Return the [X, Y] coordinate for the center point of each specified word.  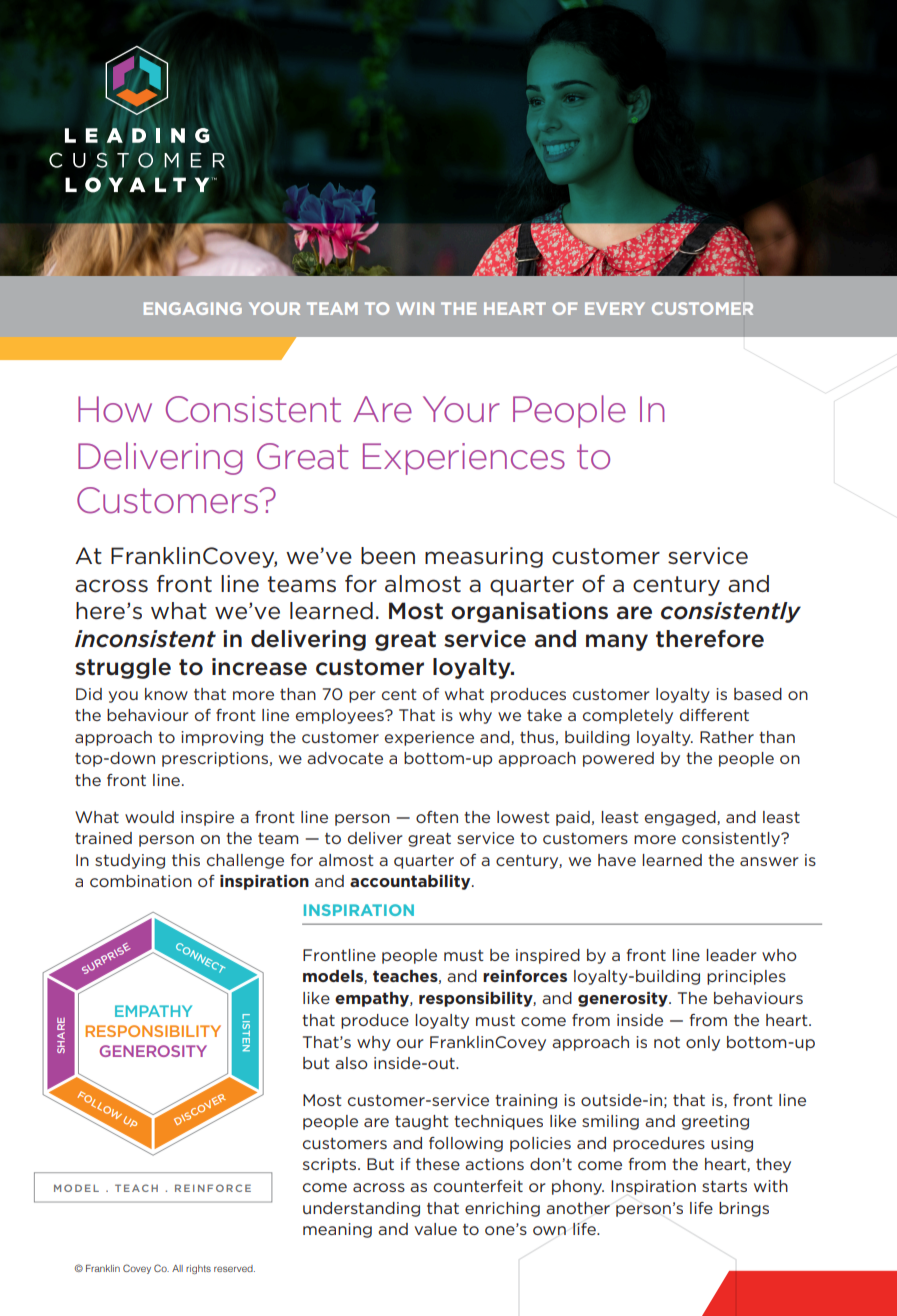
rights [198, 1269]
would [149, 817]
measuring [484, 557]
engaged [681, 818]
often [437, 817]
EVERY [615, 308]
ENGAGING [193, 308]
